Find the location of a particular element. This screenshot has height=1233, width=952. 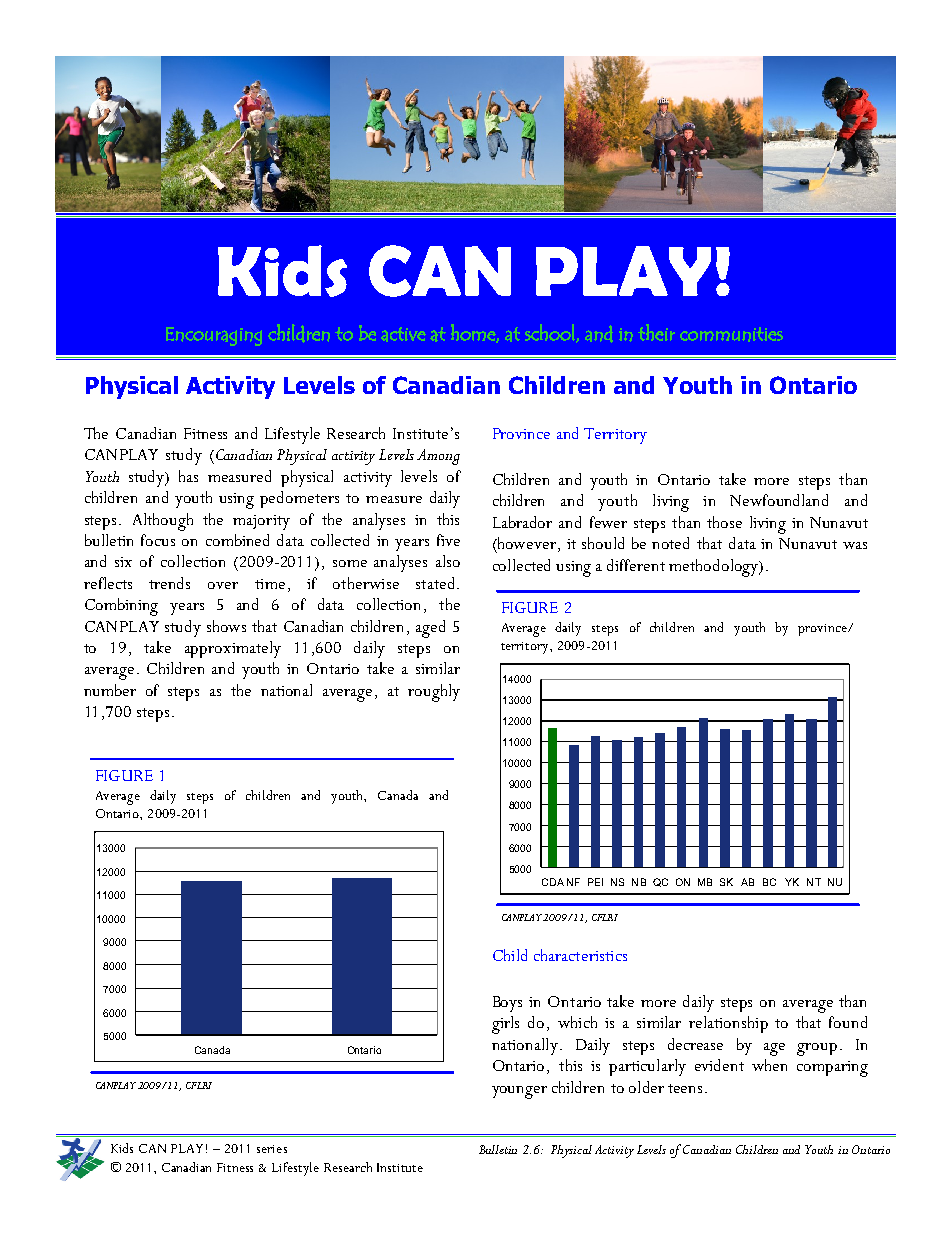

characteristics is located at coordinates (580, 955).
